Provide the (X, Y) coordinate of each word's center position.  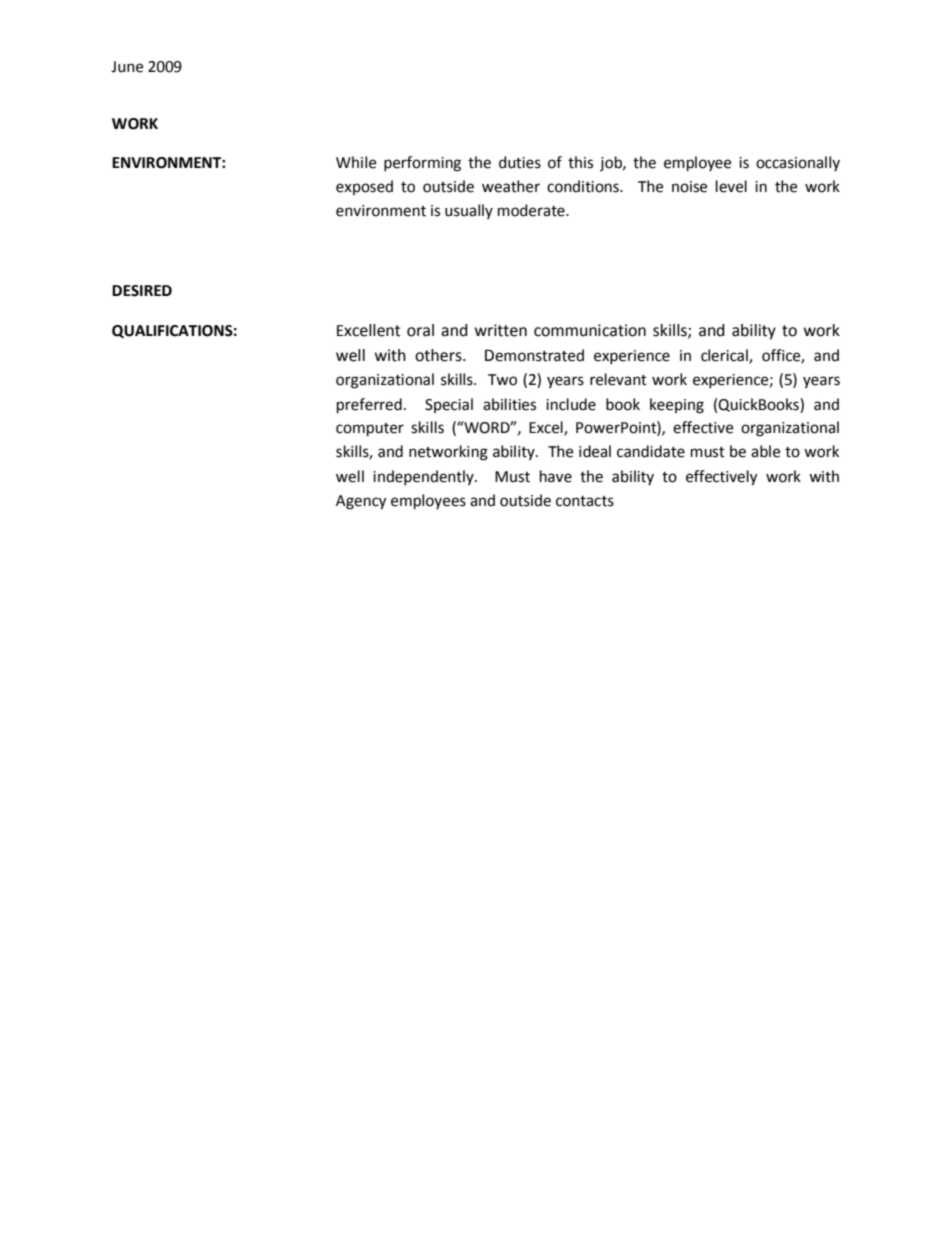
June (127, 67)
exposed (364, 187)
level (731, 186)
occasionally (798, 163)
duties (520, 162)
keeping (677, 406)
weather (511, 186)
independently (424, 477)
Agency (361, 502)
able (765, 451)
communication (590, 330)
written (501, 330)
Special (449, 405)
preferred (369, 406)
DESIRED (142, 291)
